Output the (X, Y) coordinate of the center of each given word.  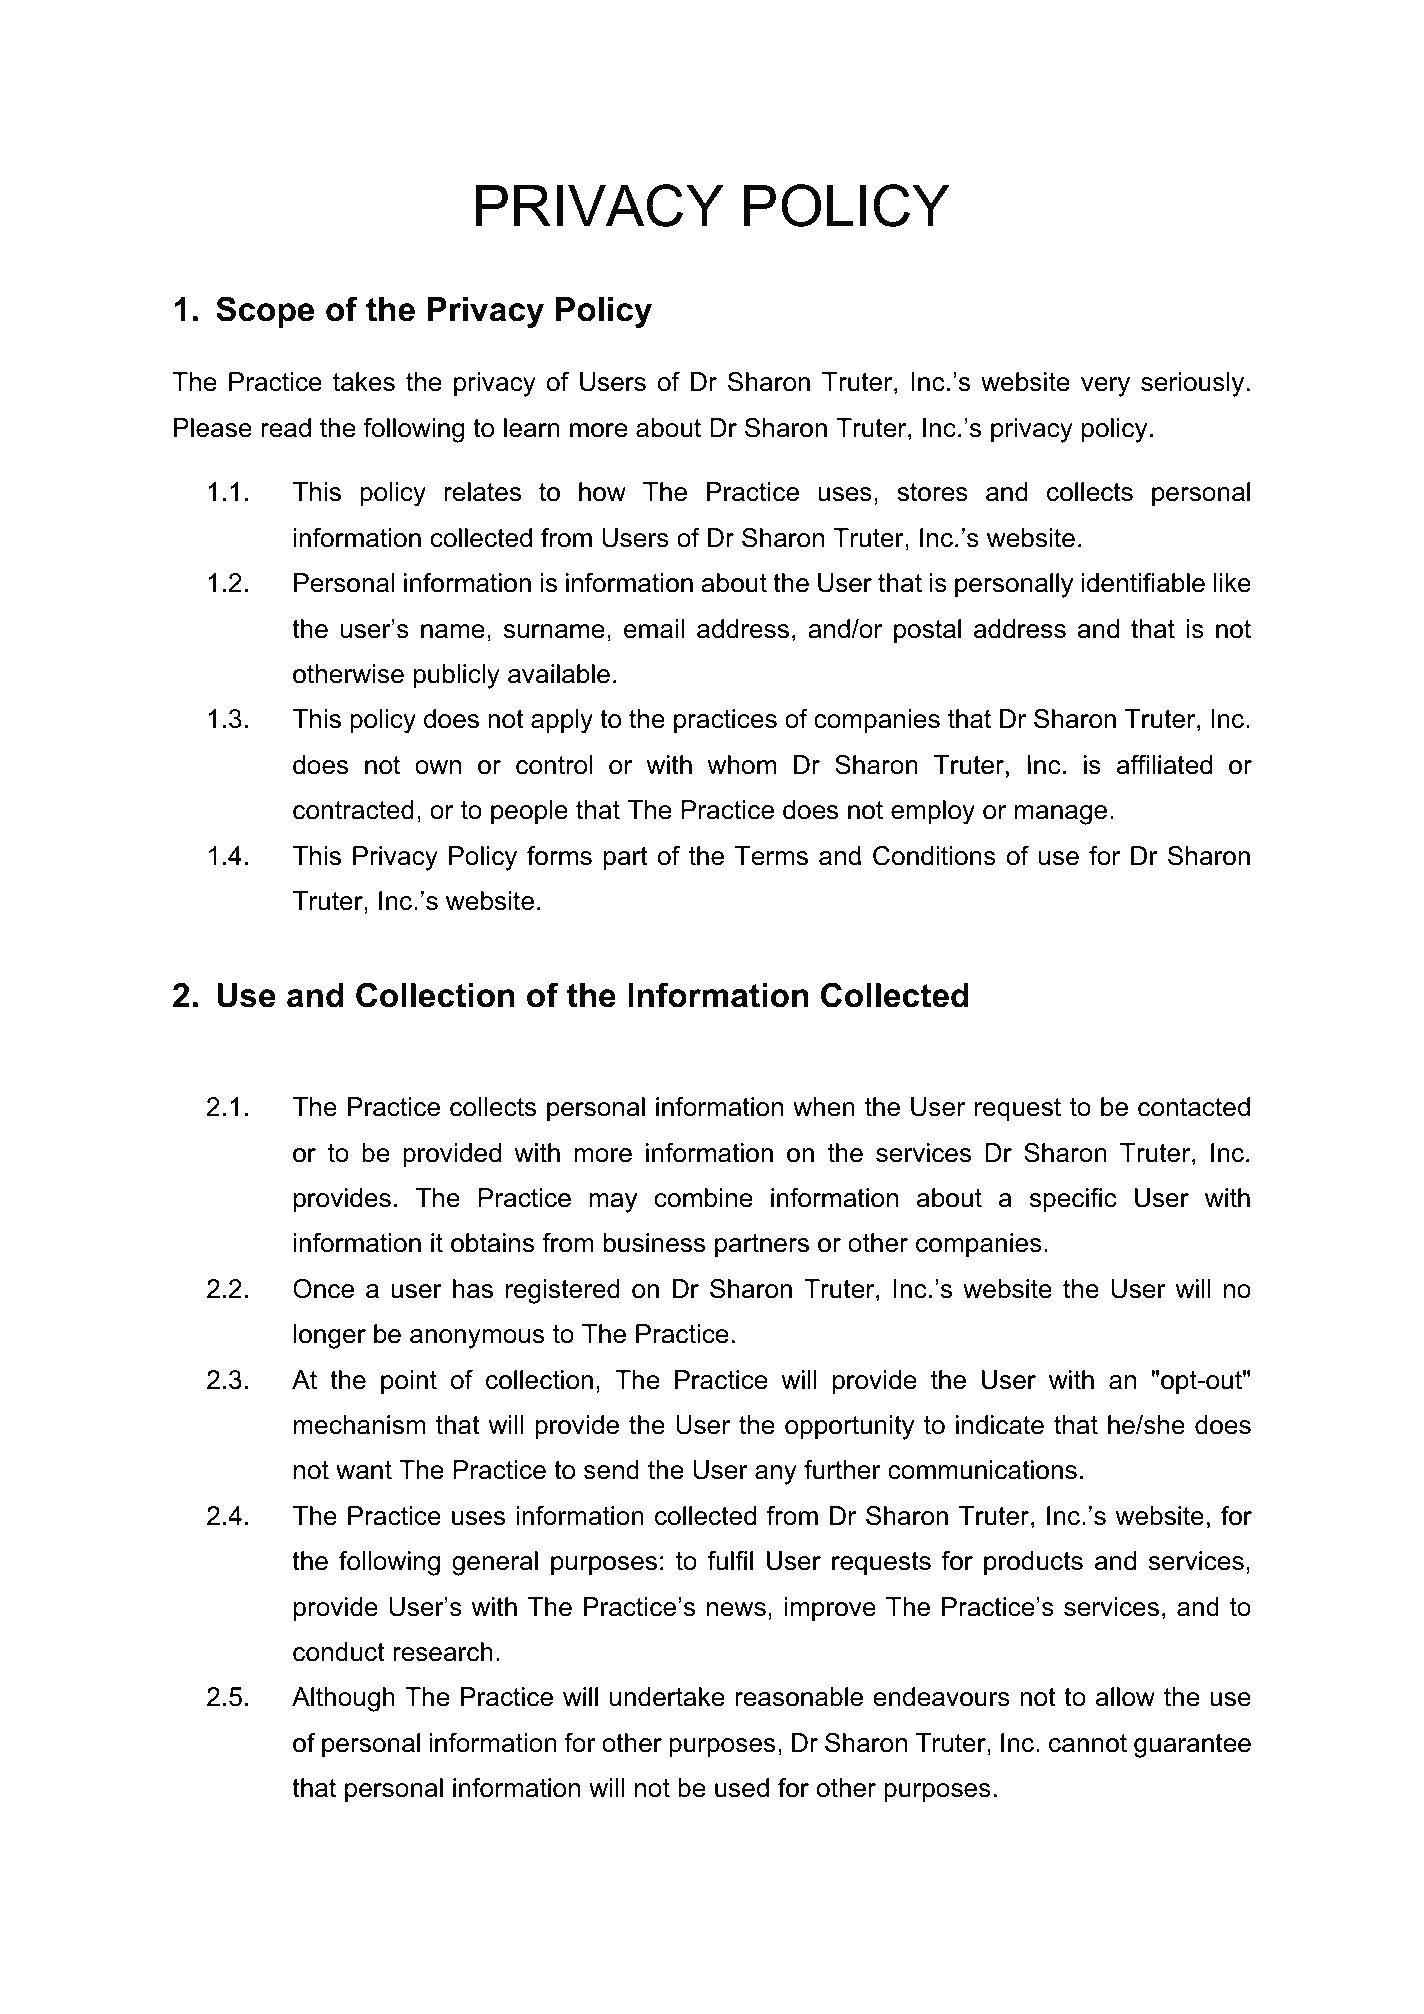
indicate (1000, 1425)
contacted (1194, 1107)
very (1105, 387)
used (742, 1788)
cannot (1088, 1743)
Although (343, 1699)
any (776, 1475)
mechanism (359, 1425)
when (824, 1107)
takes (364, 382)
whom (741, 765)
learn (532, 428)
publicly (457, 676)
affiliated (1164, 765)
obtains (492, 1243)
